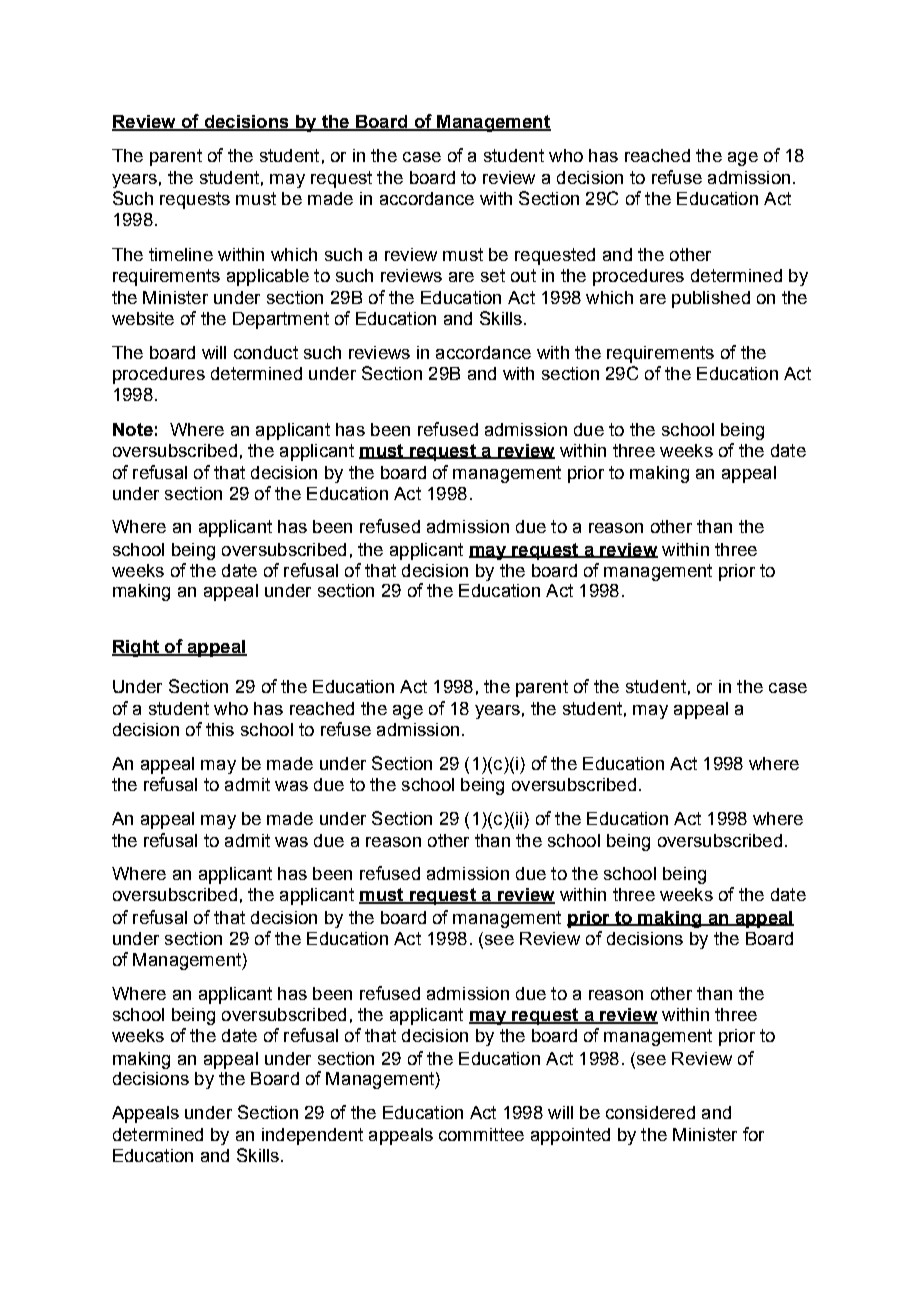 This document has width=924, height=1308. Describe the element at coordinates (650, 1112) in the document. I see `considered` at that location.
